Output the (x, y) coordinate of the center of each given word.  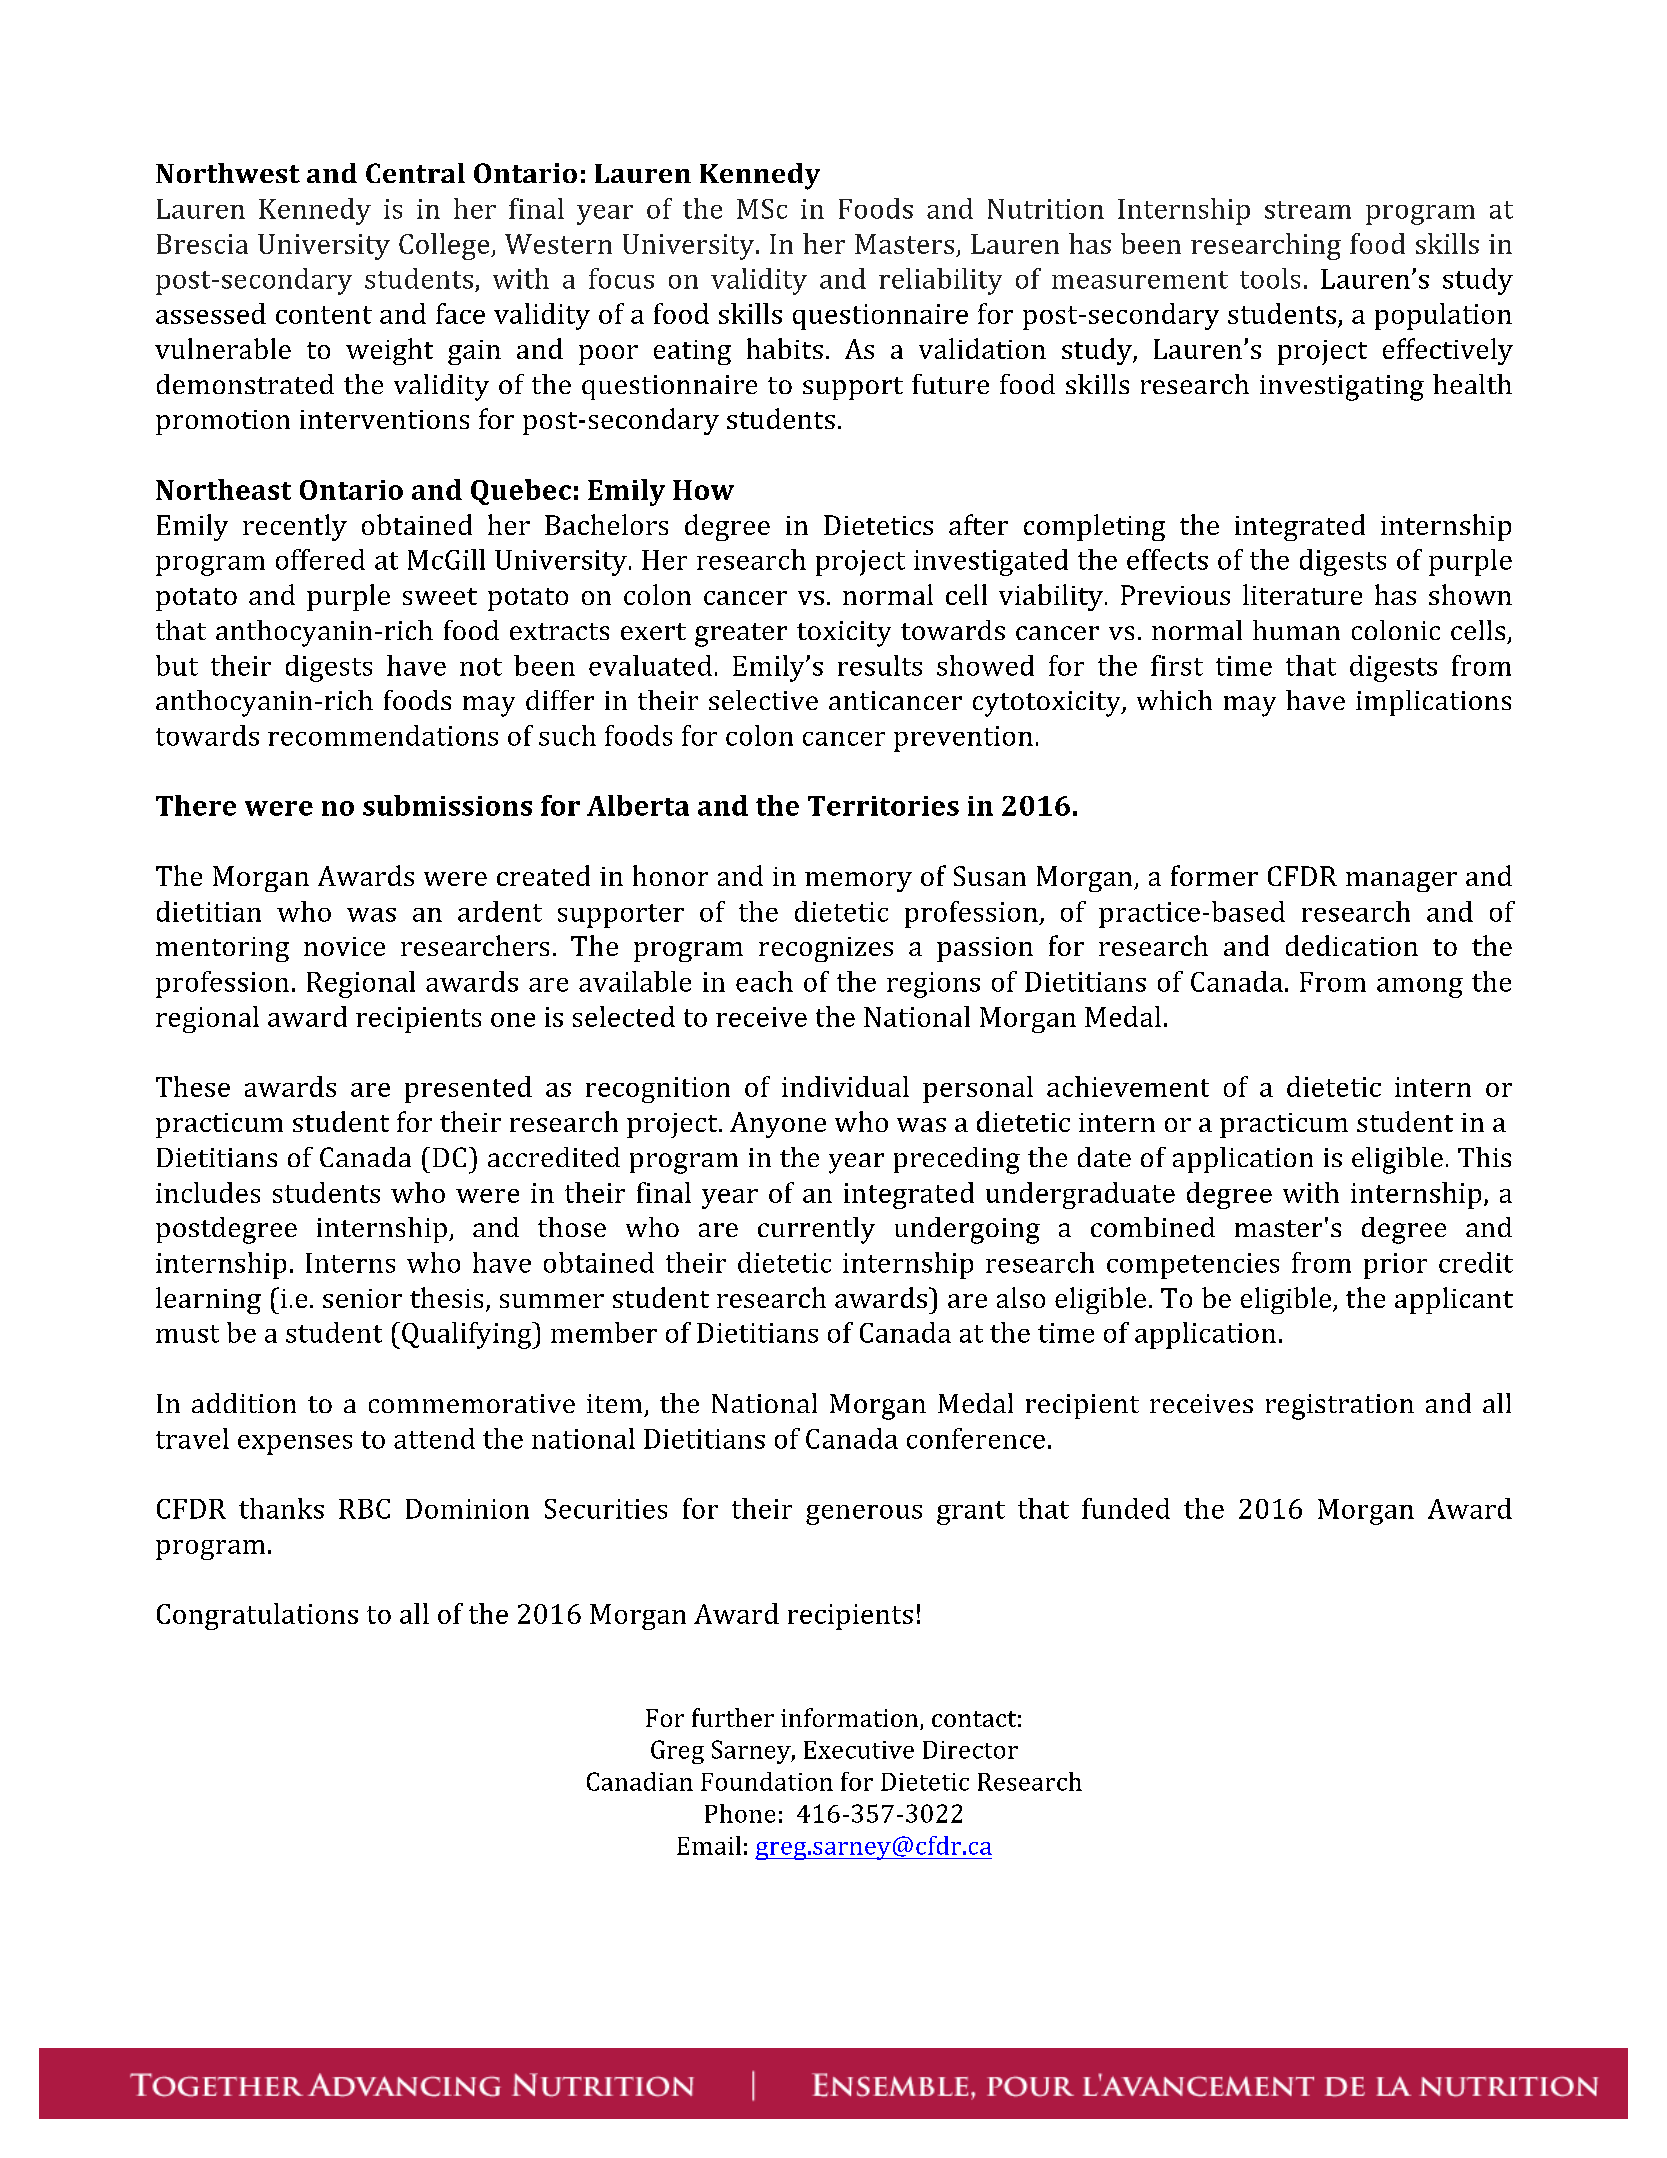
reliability (940, 281)
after (978, 524)
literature (1302, 594)
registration (1340, 1407)
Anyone (778, 1125)
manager (1401, 882)
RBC (364, 1509)
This (1484, 1157)
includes (208, 1192)
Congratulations (257, 1616)
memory (858, 882)
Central (415, 173)
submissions (447, 805)
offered (320, 559)
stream (1308, 210)
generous (864, 1515)
